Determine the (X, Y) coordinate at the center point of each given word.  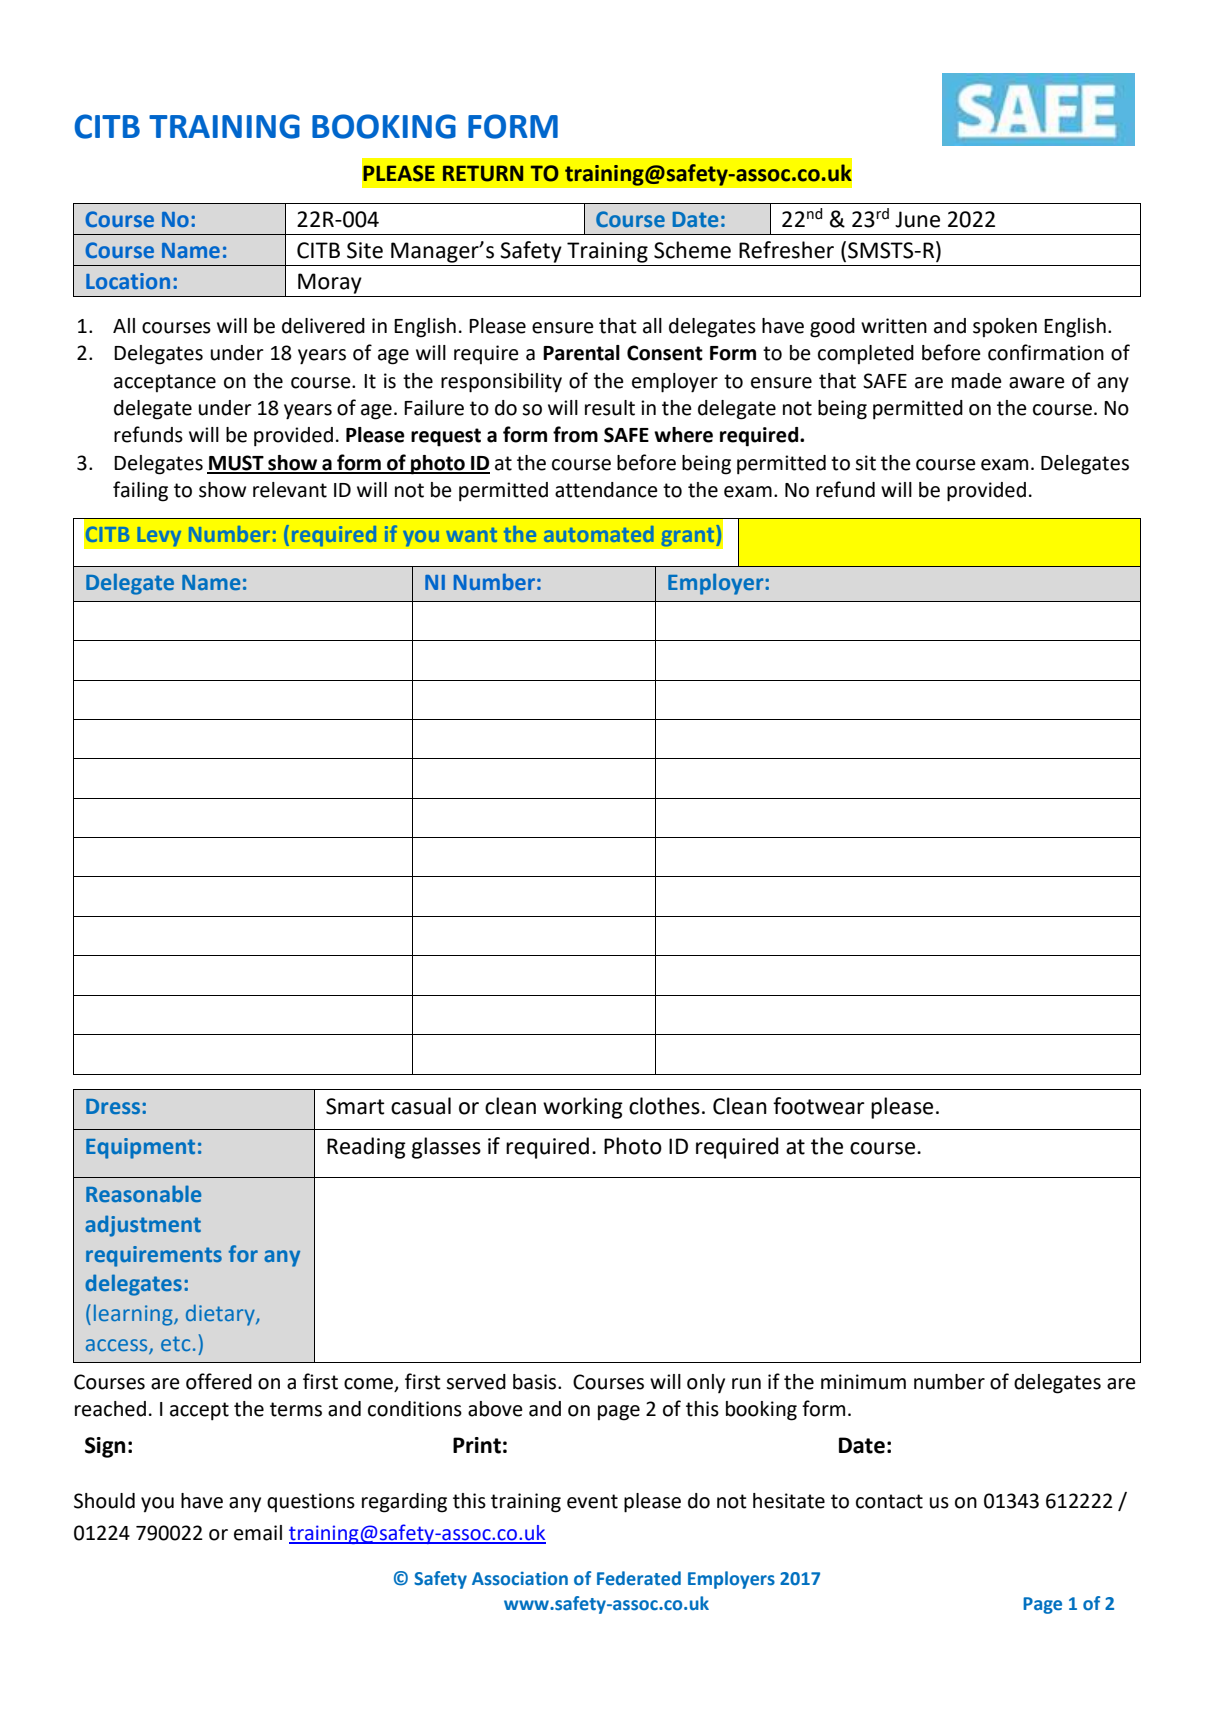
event (592, 1501)
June (917, 219)
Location (128, 281)
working (583, 1108)
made (977, 381)
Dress (114, 1106)
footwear (819, 1106)
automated (598, 534)
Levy (159, 536)
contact (889, 1501)
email (258, 1533)
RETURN (483, 173)
